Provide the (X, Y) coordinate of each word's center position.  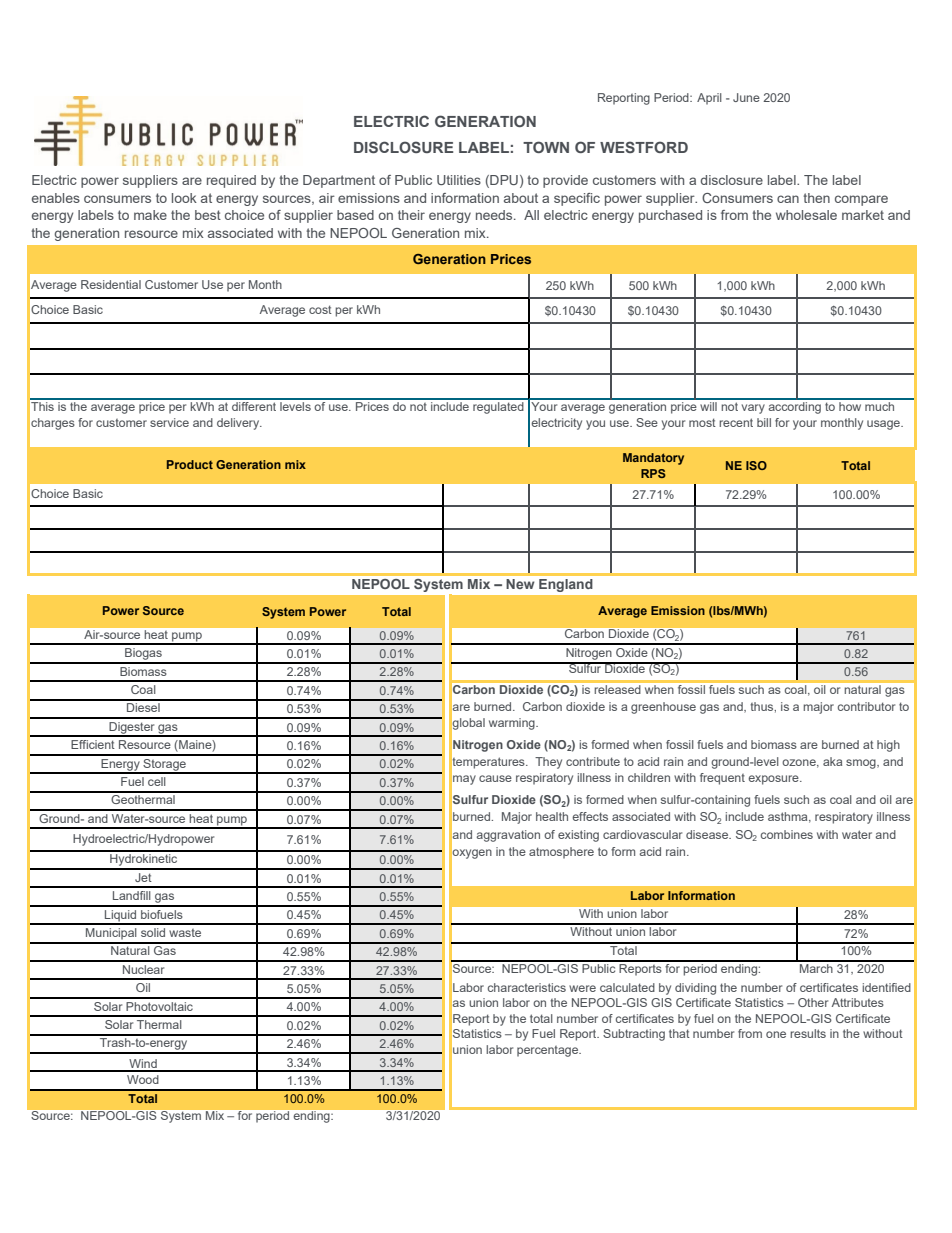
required (231, 181)
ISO (756, 465)
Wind (143, 1065)
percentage (549, 1051)
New (520, 584)
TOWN (546, 147)
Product (190, 464)
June (746, 97)
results (808, 1033)
